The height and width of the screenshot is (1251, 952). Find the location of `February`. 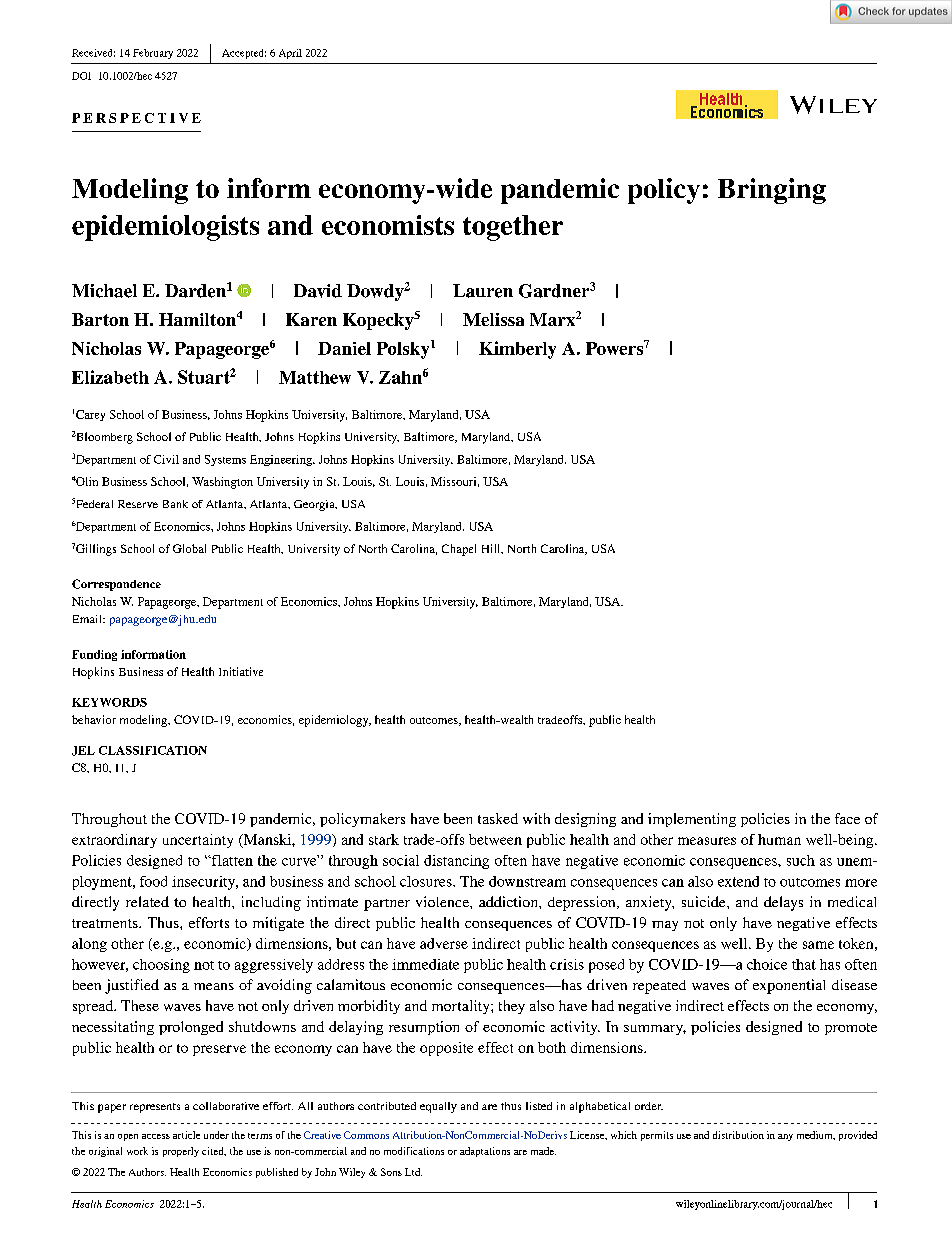

February is located at coordinates (153, 54).
